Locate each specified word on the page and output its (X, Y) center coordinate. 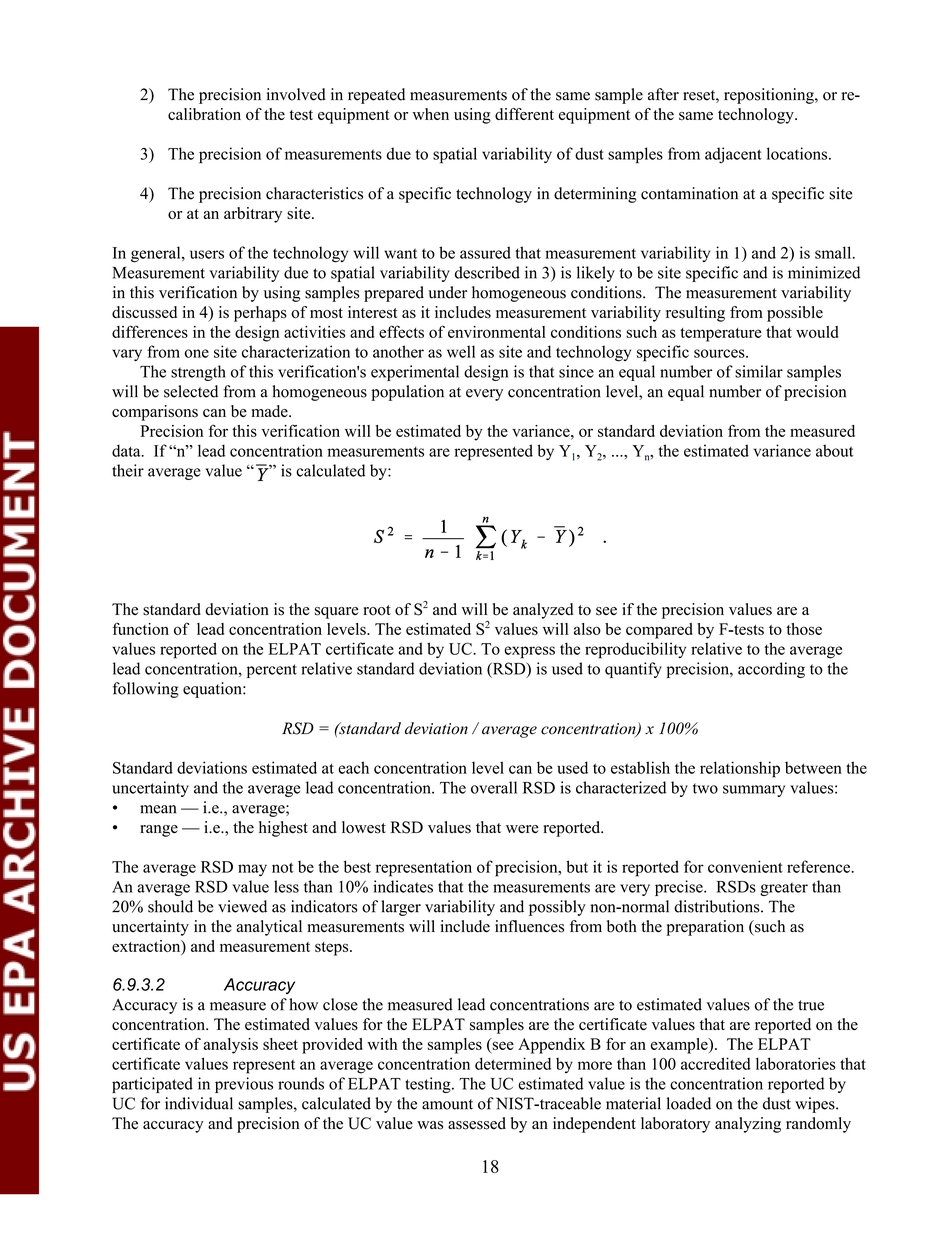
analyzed (543, 611)
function (141, 629)
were (522, 829)
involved (296, 94)
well (461, 351)
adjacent (733, 155)
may (252, 870)
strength (198, 373)
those (804, 629)
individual (199, 1103)
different (524, 114)
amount (447, 1104)
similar (759, 371)
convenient (745, 866)
